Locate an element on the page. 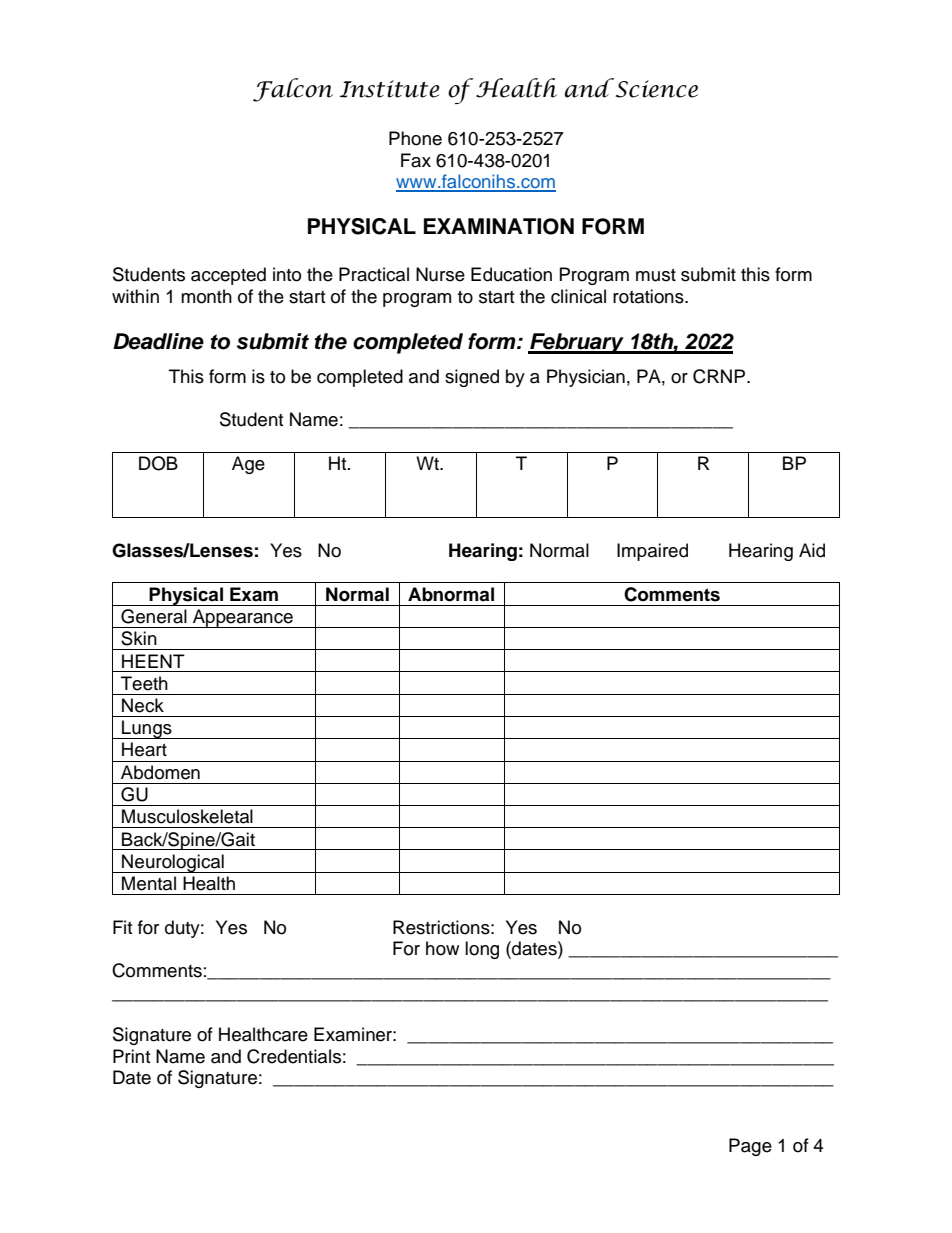 Image resolution: width=952 pixels, height=1233 pixels. Science is located at coordinates (655, 88).
